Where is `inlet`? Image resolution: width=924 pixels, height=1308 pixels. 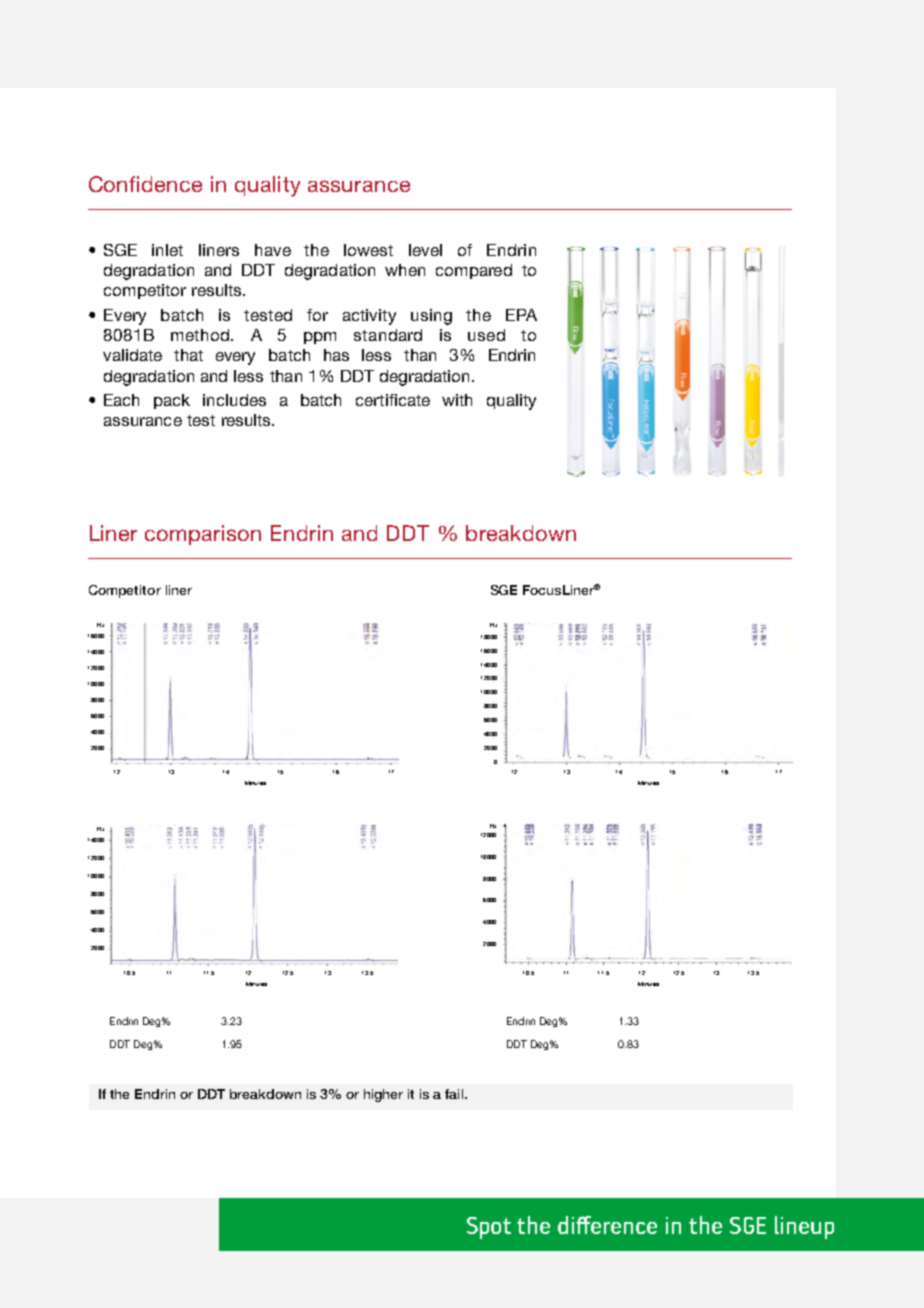
inlet is located at coordinates (167, 250).
